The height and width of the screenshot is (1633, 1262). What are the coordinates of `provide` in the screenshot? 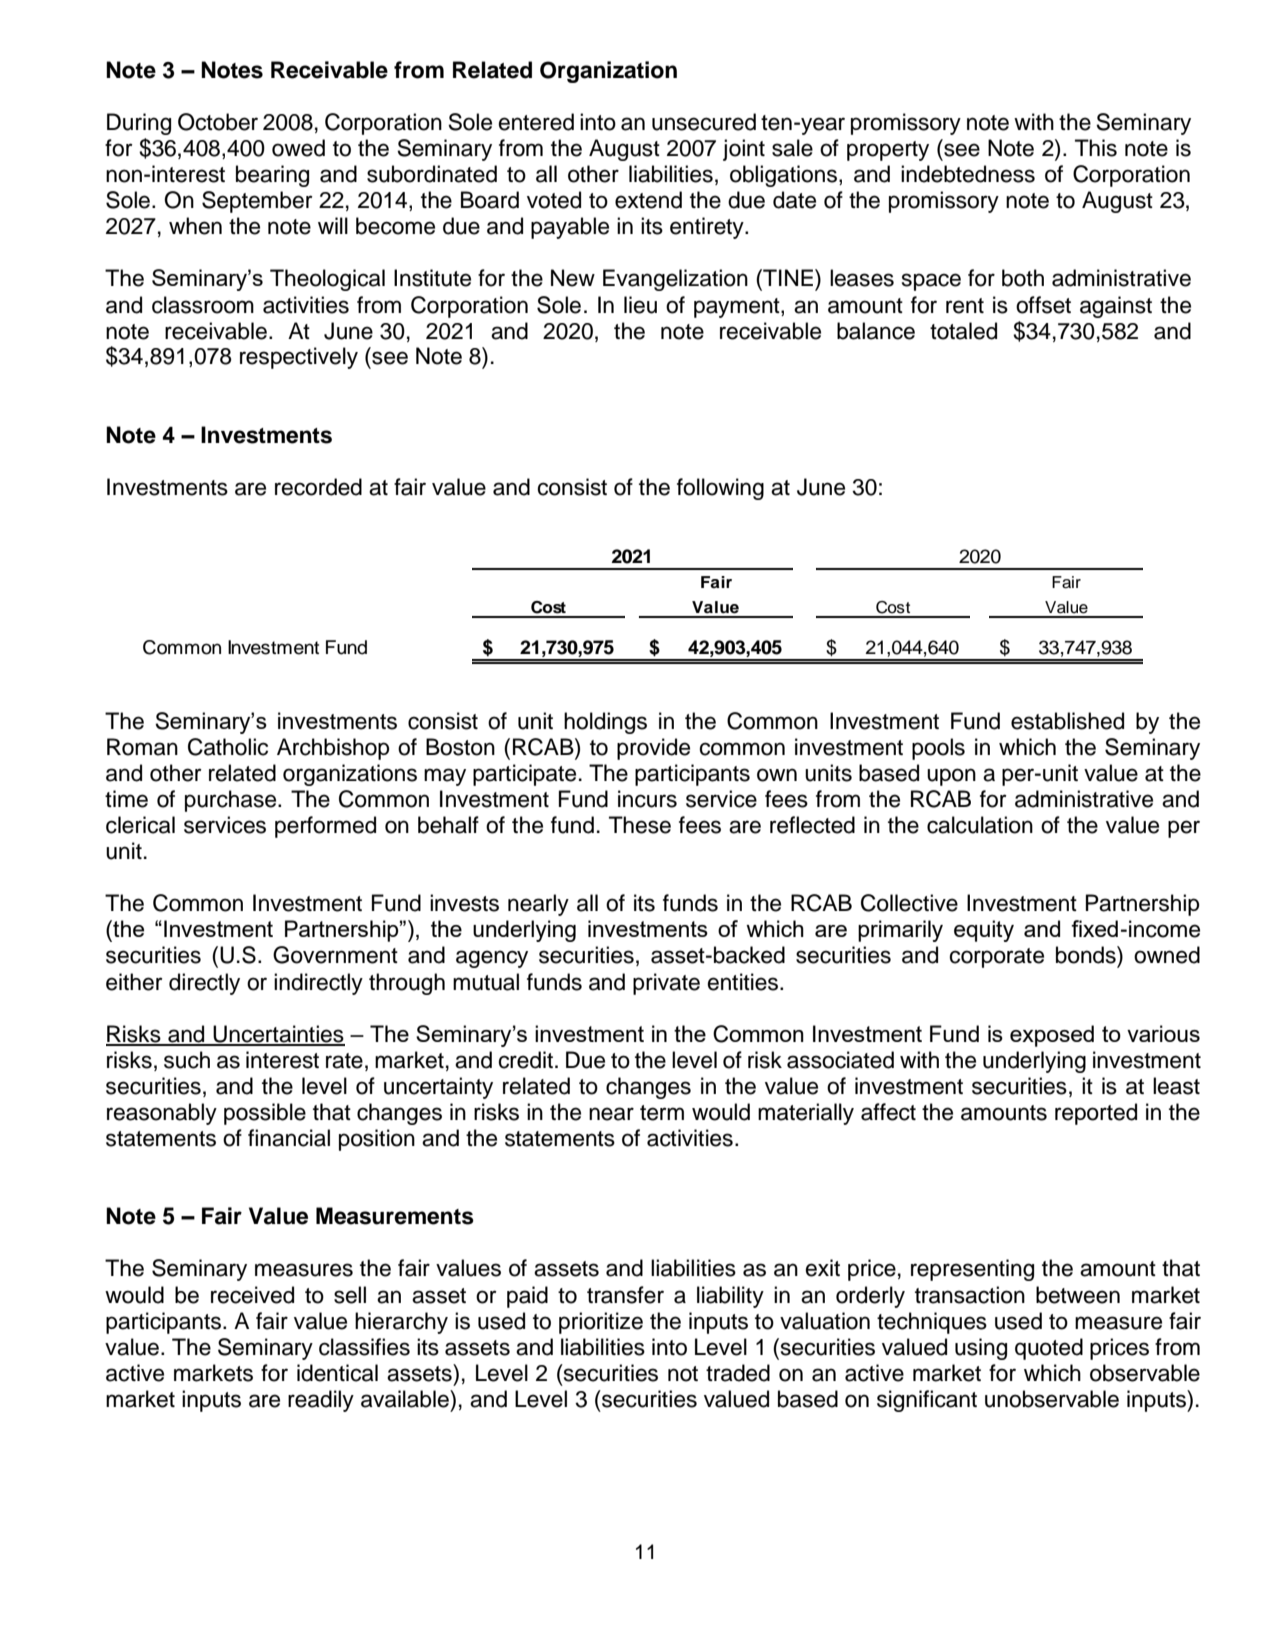 It's located at (653, 749).
